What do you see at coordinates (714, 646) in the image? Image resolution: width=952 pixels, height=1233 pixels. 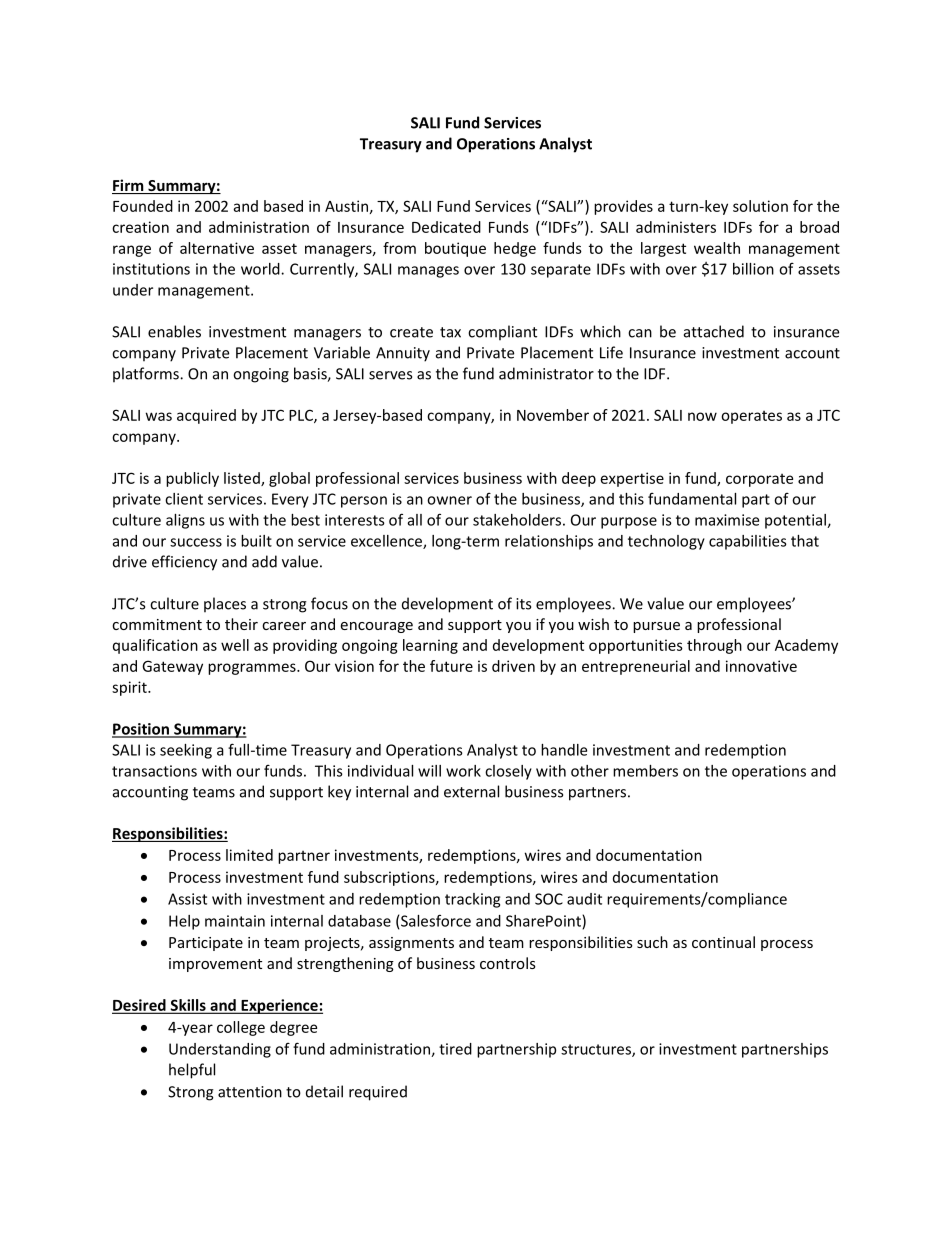 I see `through` at bounding box center [714, 646].
